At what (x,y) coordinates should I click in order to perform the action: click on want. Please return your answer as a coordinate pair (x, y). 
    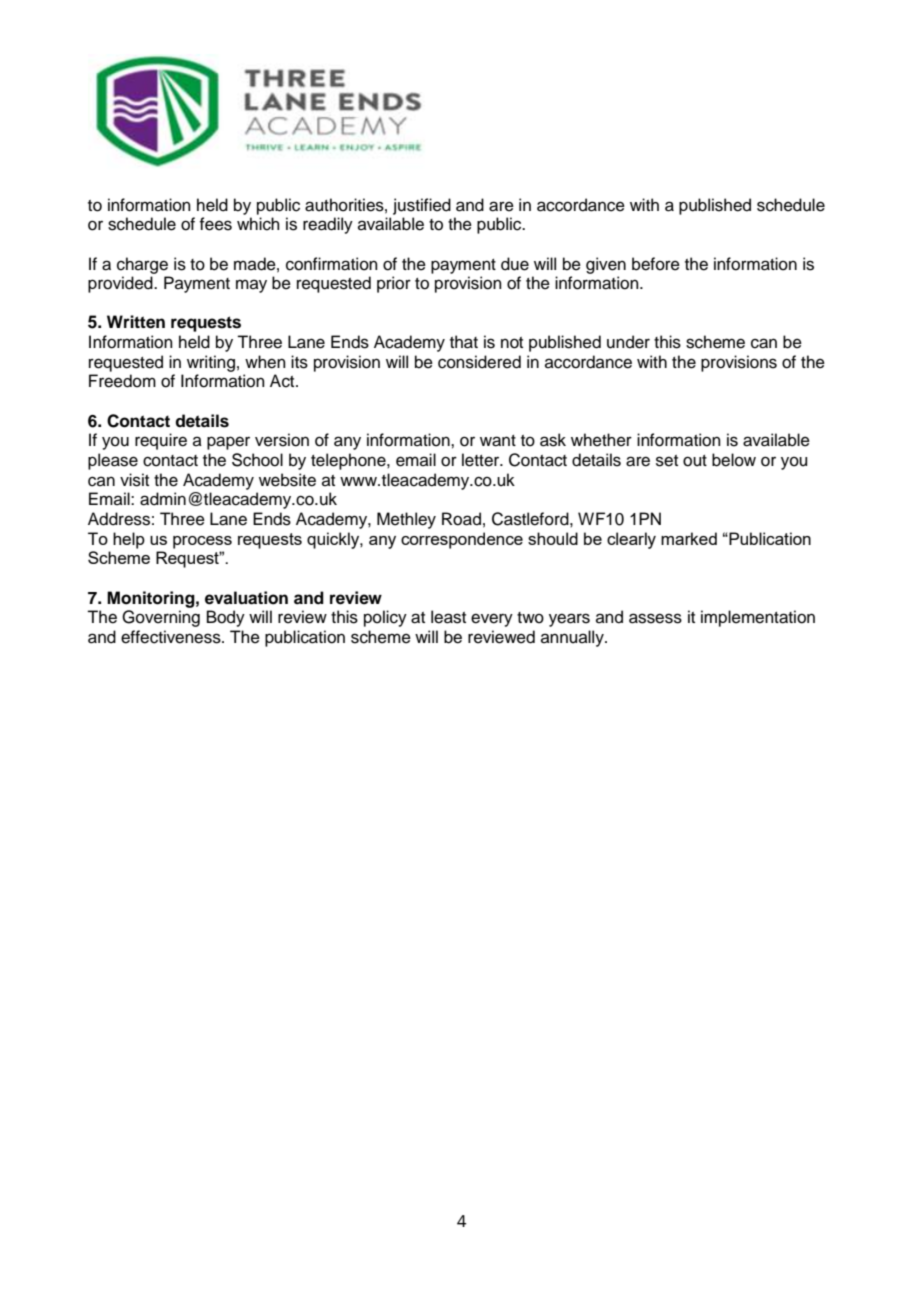
    Looking at the image, I should click on (498, 441).
